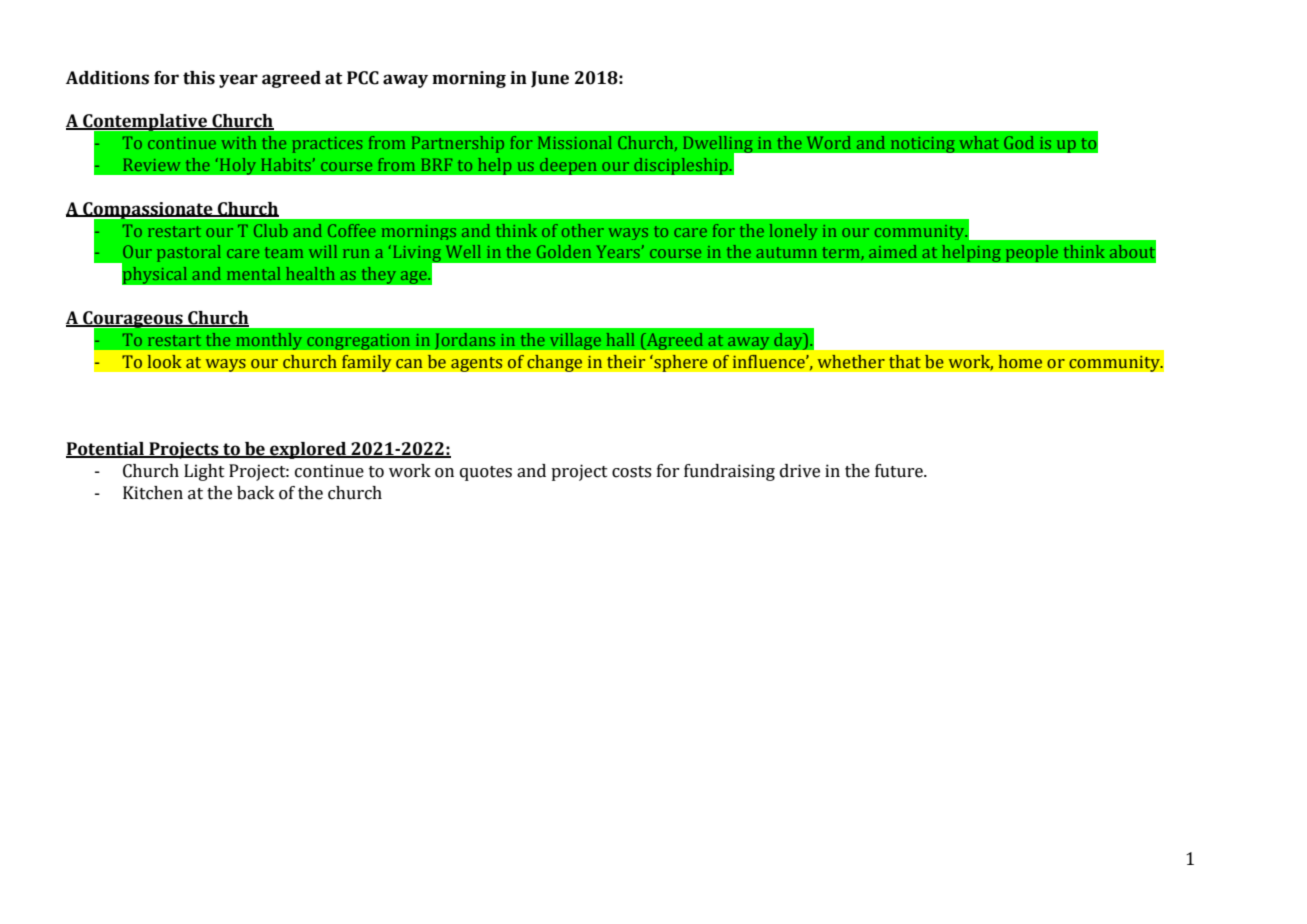  What do you see at coordinates (631, 472) in the screenshot?
I see `costs` at bounding box center [631, 472].
